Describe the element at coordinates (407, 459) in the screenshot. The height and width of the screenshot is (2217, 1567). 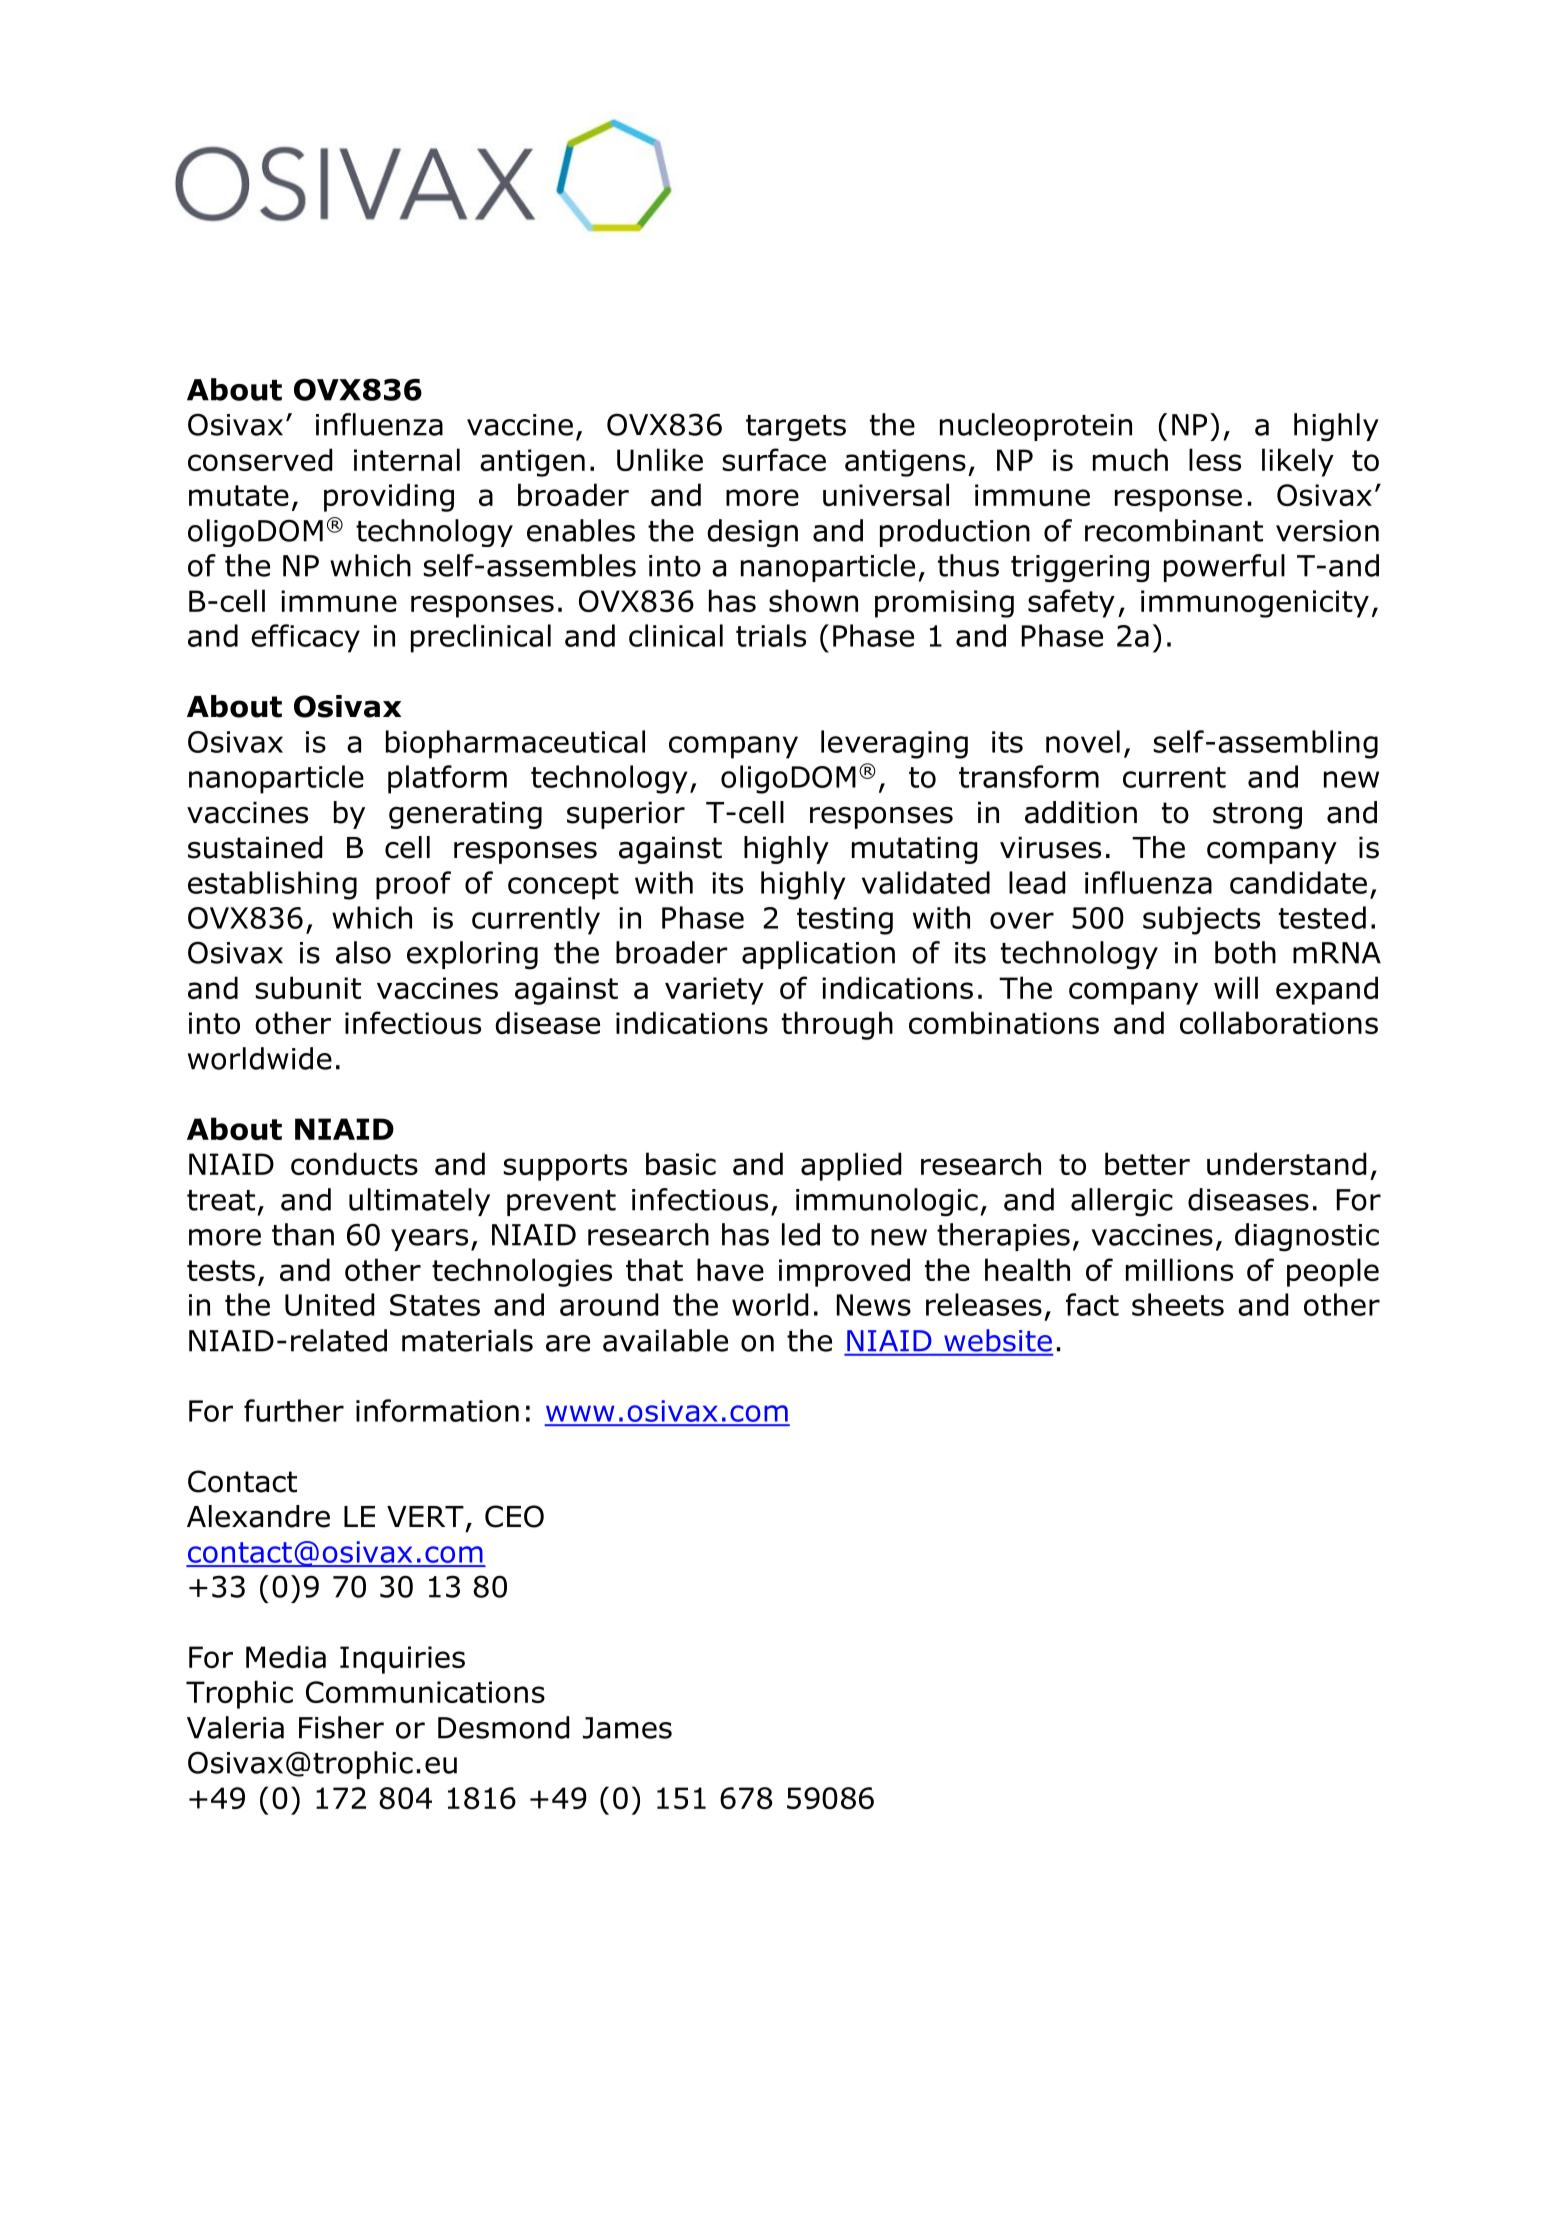
I see `internal` at that location.
